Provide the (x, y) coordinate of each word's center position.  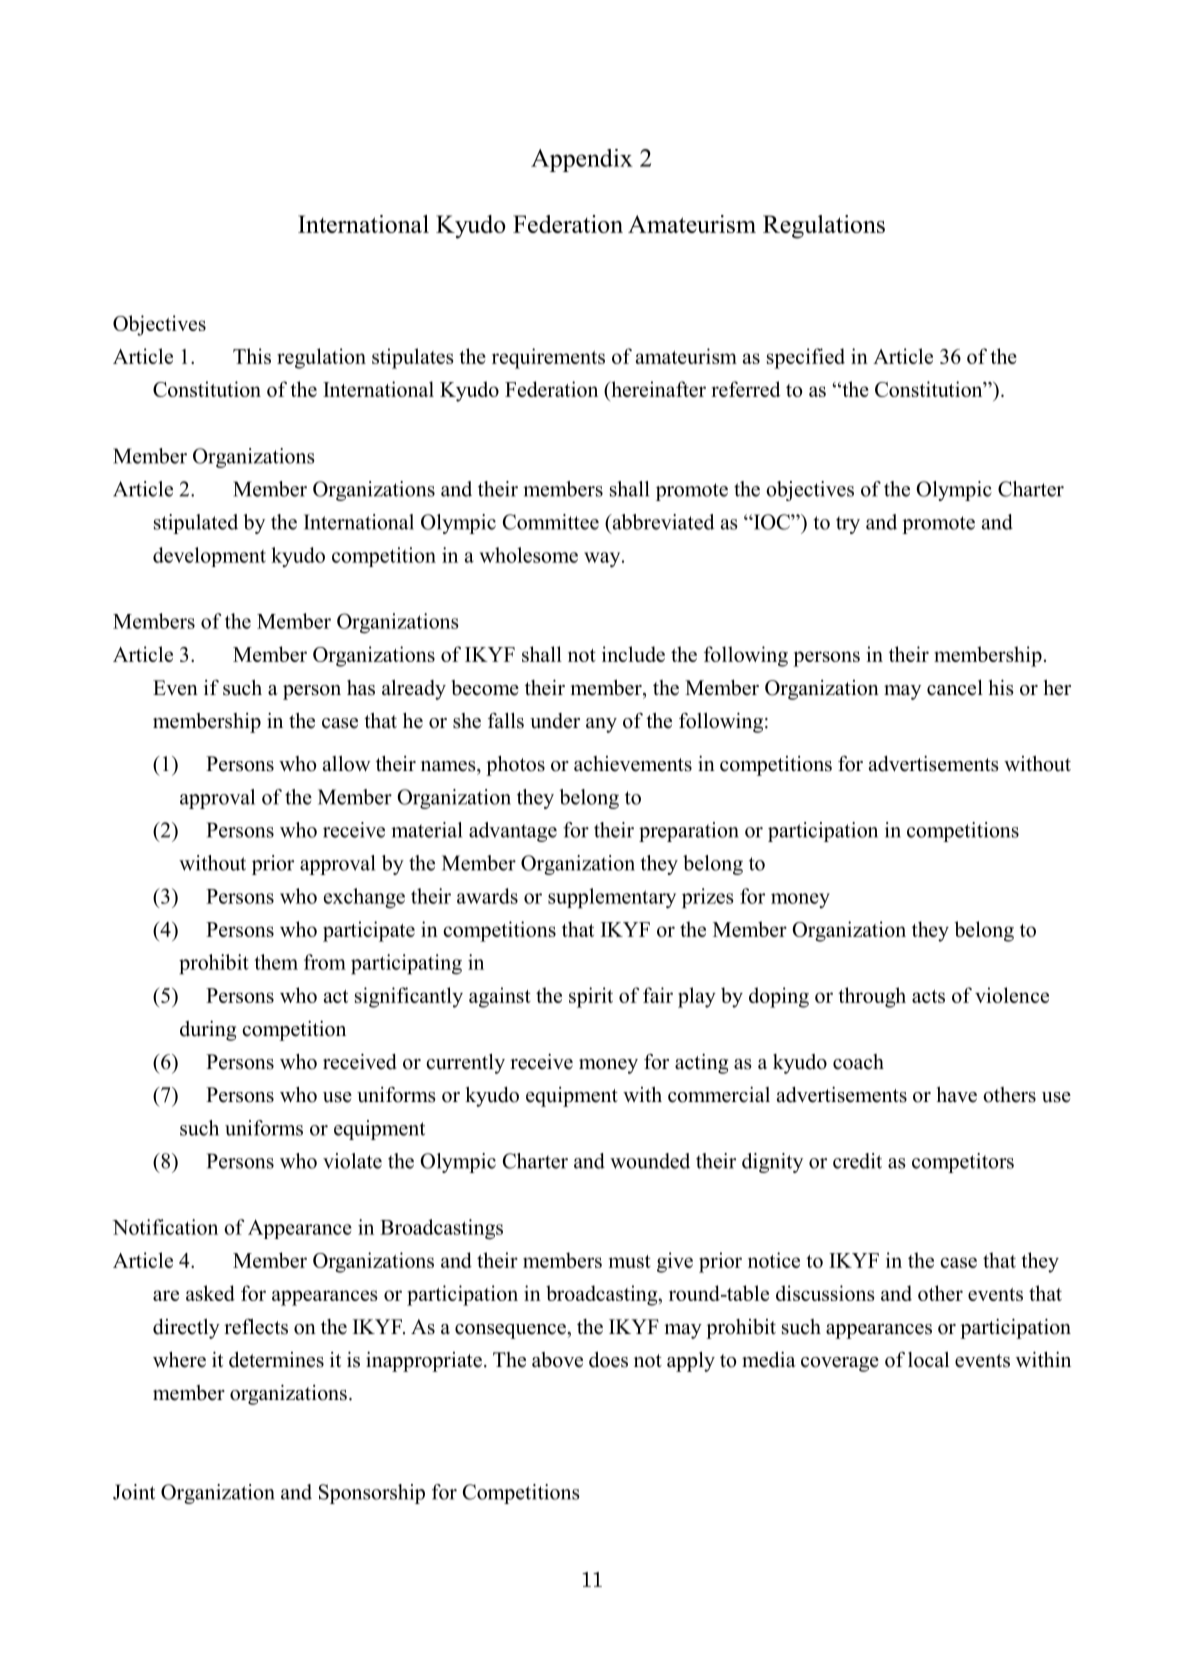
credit (857, 1161)
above (557, 1360)
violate (352, 1161)
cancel (955, 688)
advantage (513, 832)
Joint (134, 1492)
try (848, 525)
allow (347, 764)
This (252, 356)
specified (806, 358)
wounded (650, 1161)
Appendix (582, 160)
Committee (551, 522)
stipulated (196, 524)
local (928, 1360)
